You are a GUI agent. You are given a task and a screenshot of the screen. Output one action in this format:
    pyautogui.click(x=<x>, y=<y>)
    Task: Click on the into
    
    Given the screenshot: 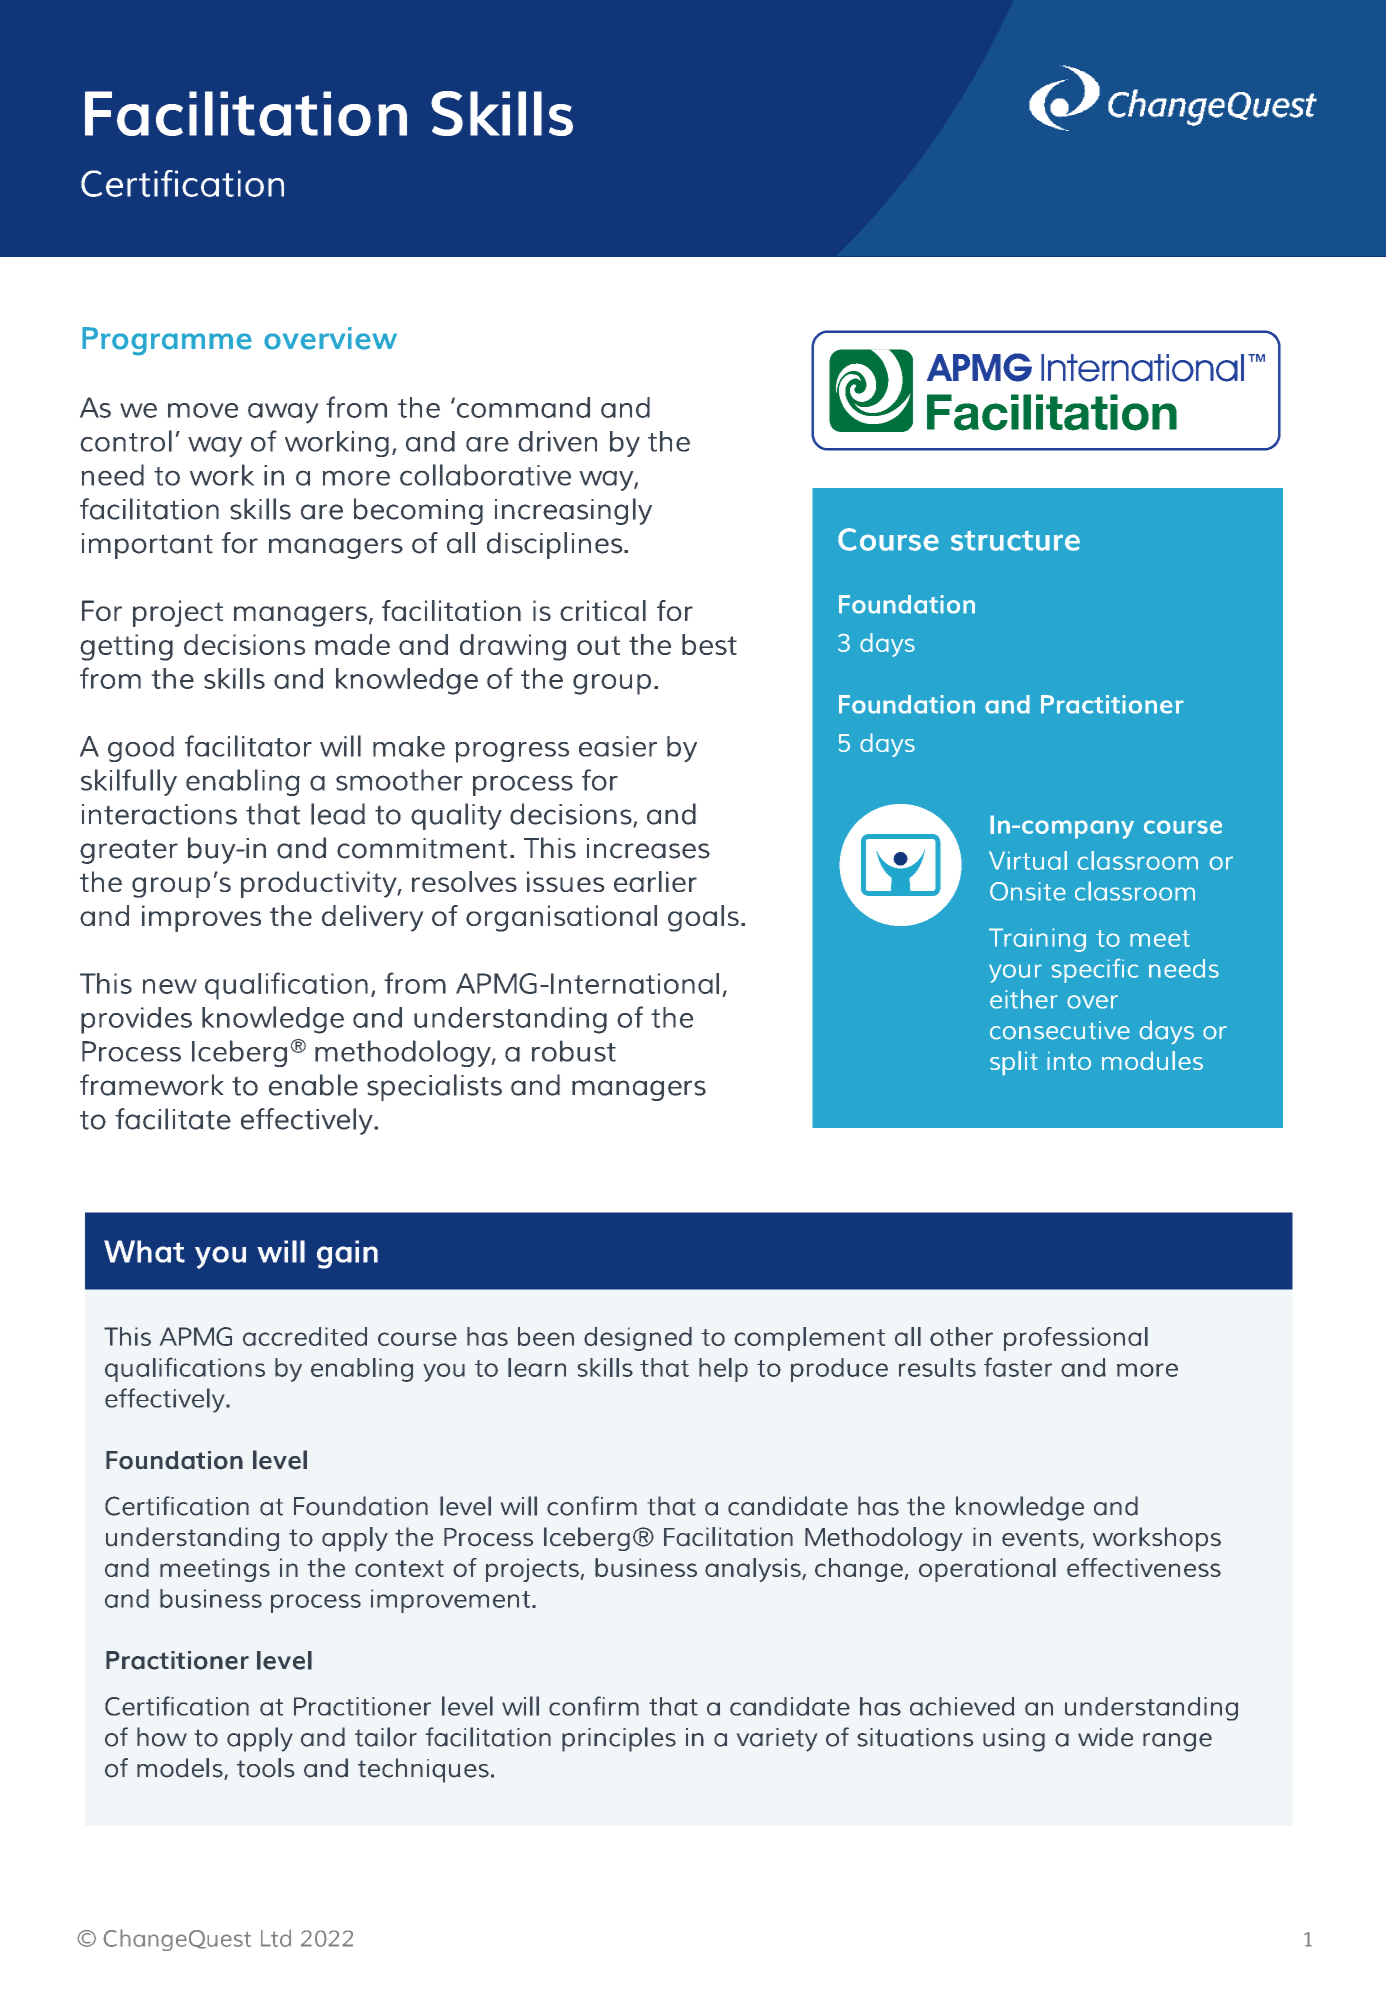 What is the action you would take?
    pyautogui.click(x=1069, y=1060)
